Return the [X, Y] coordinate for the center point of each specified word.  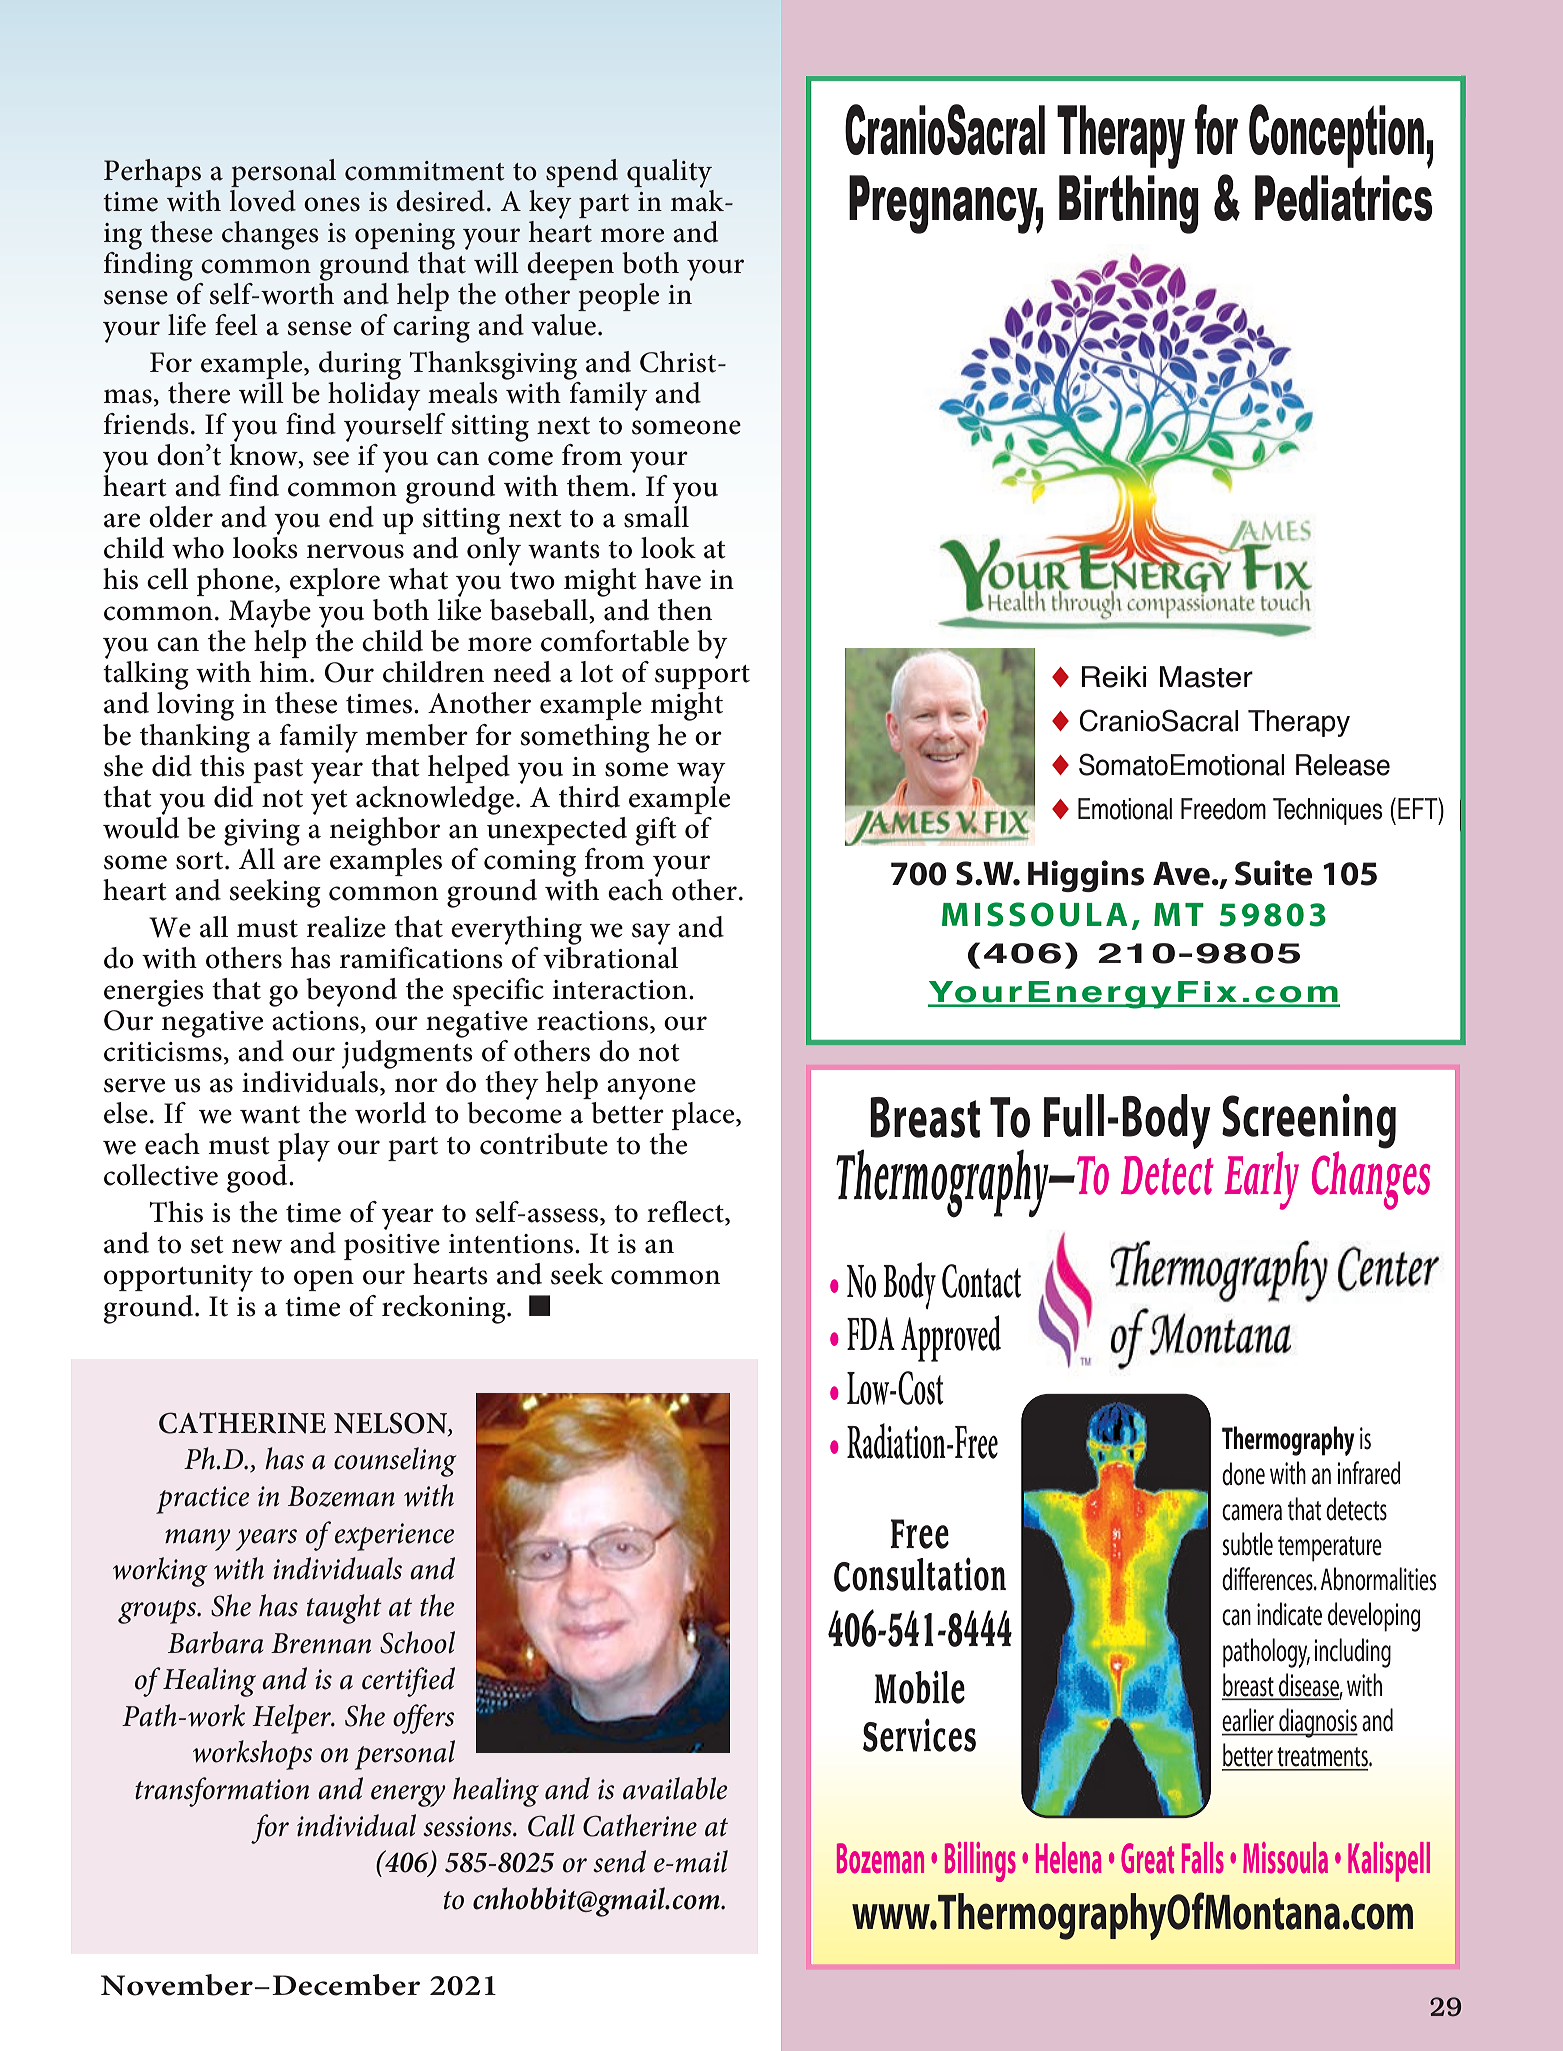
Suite [1273, 873]
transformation [222, 1792]
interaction [621, 990]
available [675, 1788]
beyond [351, 992]
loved [262, 201]
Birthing [1129, 204]
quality [669, 173]
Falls [1203, 1858]
